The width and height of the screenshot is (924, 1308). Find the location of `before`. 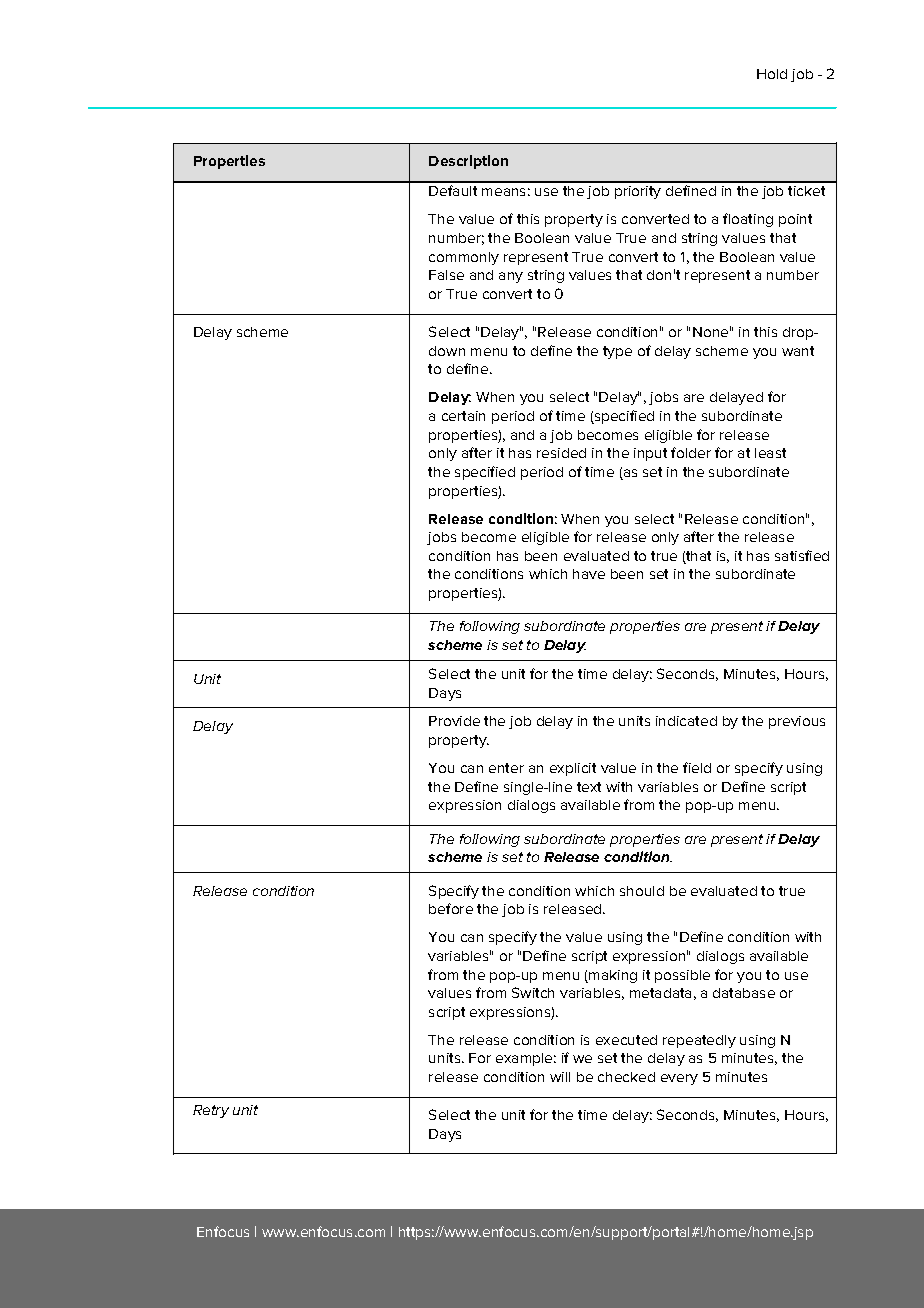

before is located at coordinates (451, 908).
